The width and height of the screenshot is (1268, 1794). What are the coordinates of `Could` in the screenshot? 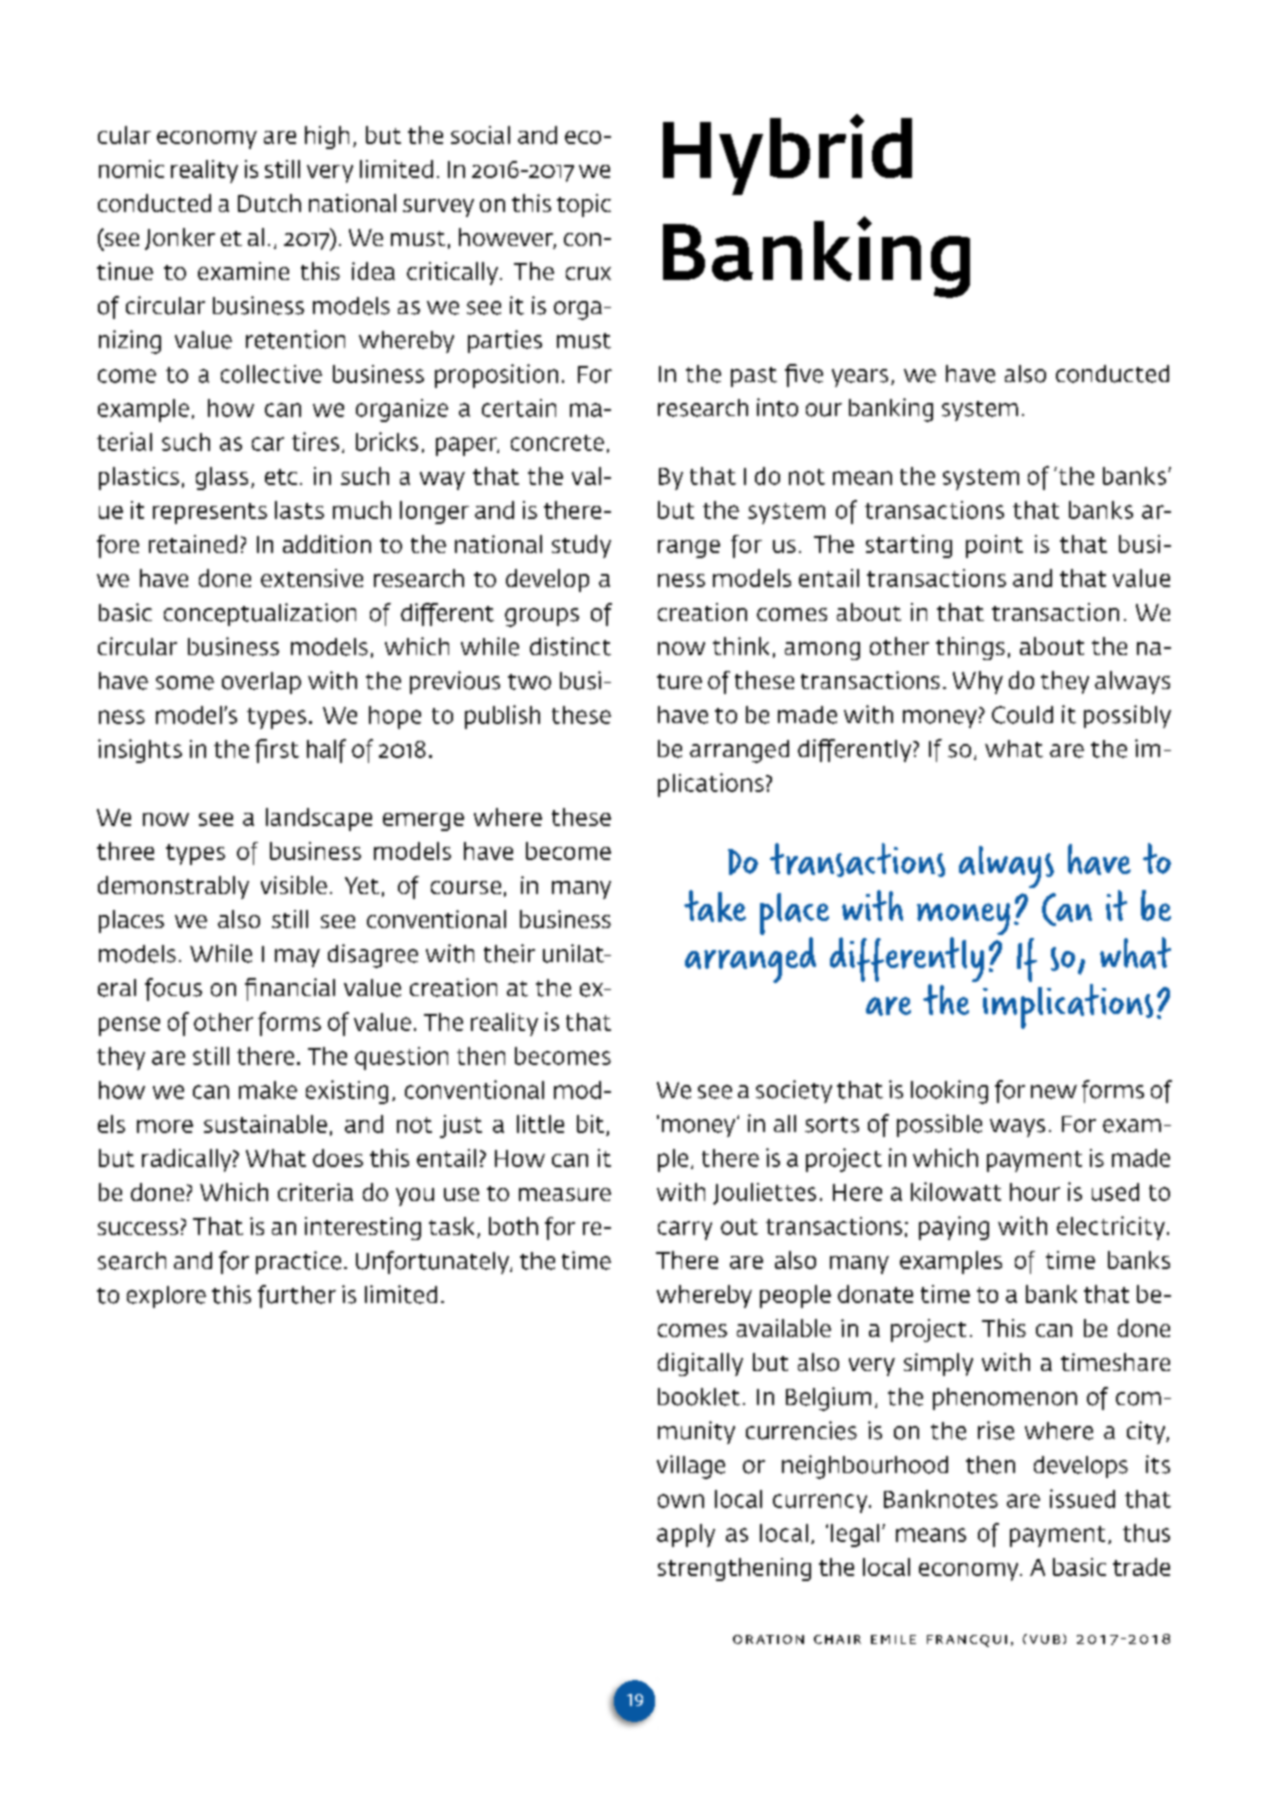 It's located at (1022, 715).
